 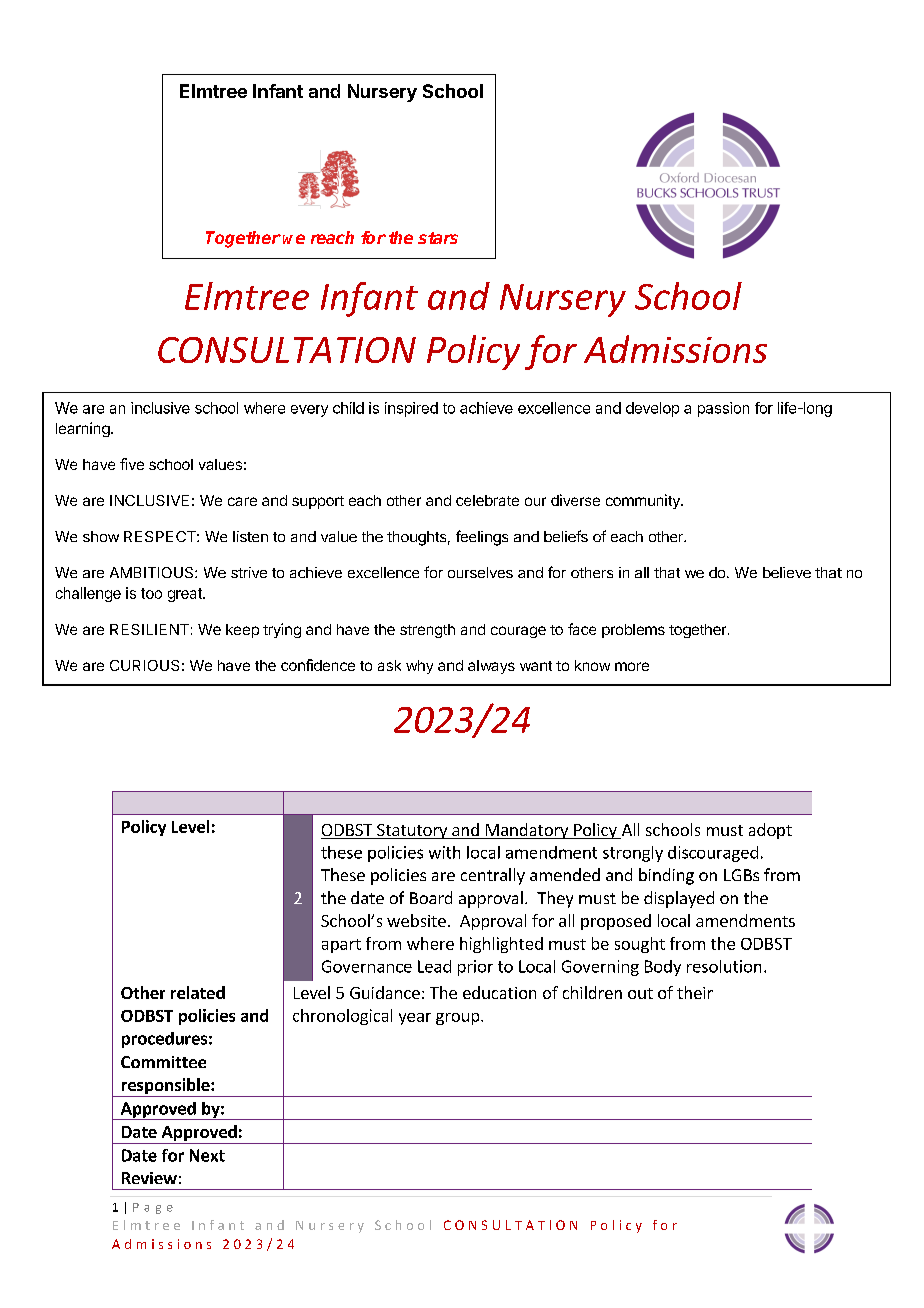 What do you see at coordinates (480, 572) in the document?
I see `ourselves` at bounding box center [480, 572].
